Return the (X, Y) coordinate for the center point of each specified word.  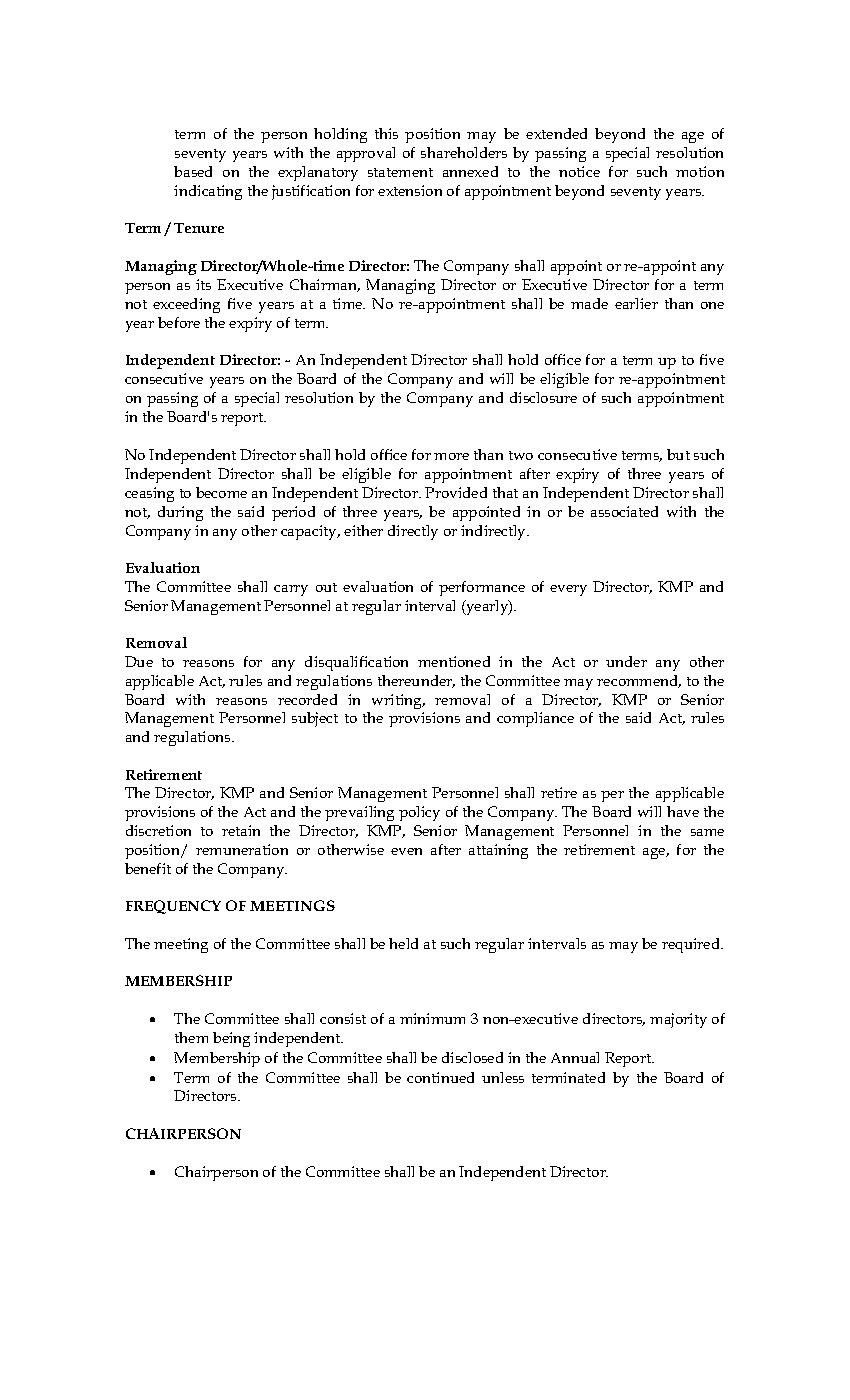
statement (400, 172)
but (678, 454)
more (451, 456)
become (221, 492)
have (683, 811)
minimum (432, 1018)
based (193, 171)
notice (579, 171)
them (191, 1037)
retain (241, 830)
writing (398, 701)
